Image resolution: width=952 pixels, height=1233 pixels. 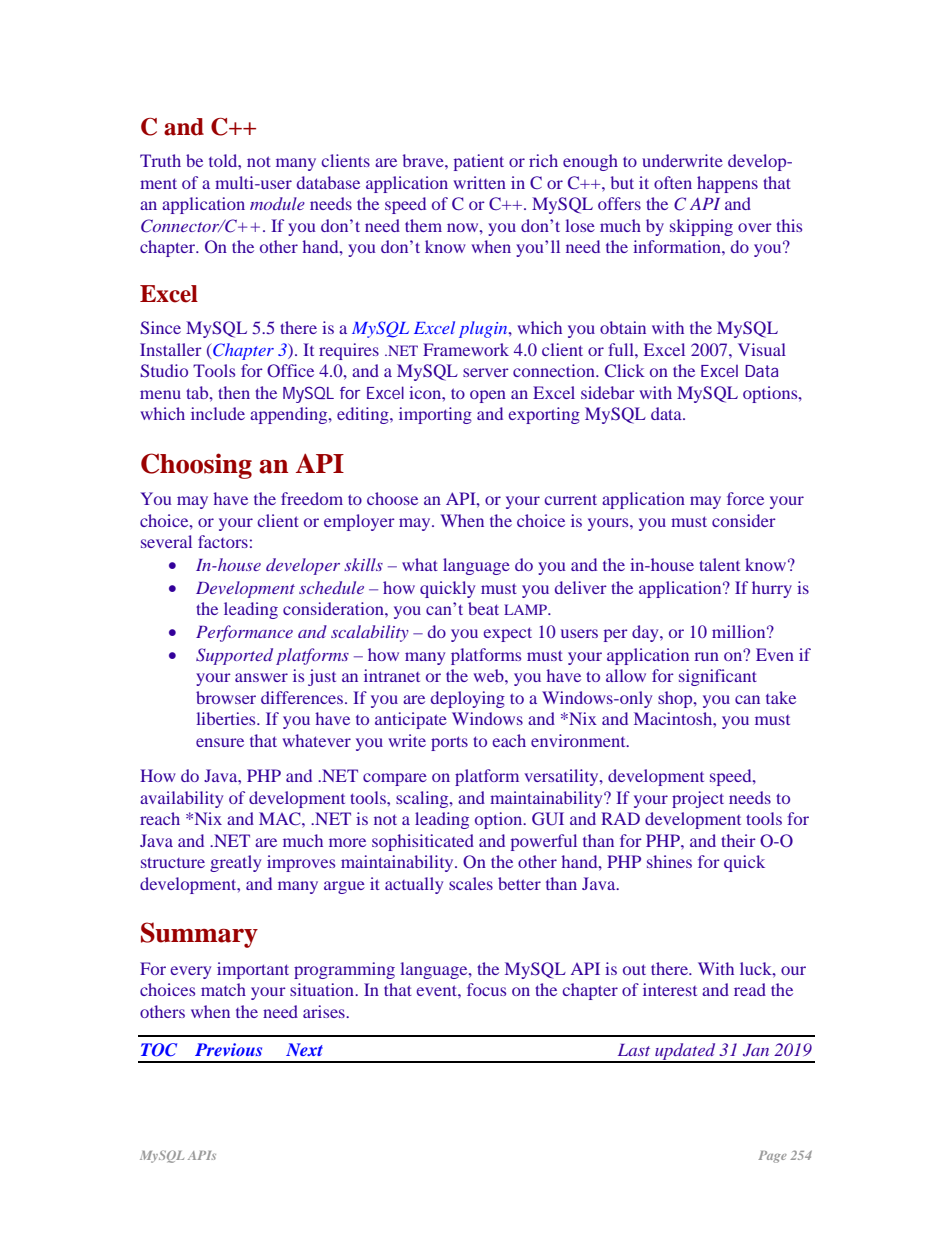 I want to click on project, so click(x=698, y=799).
